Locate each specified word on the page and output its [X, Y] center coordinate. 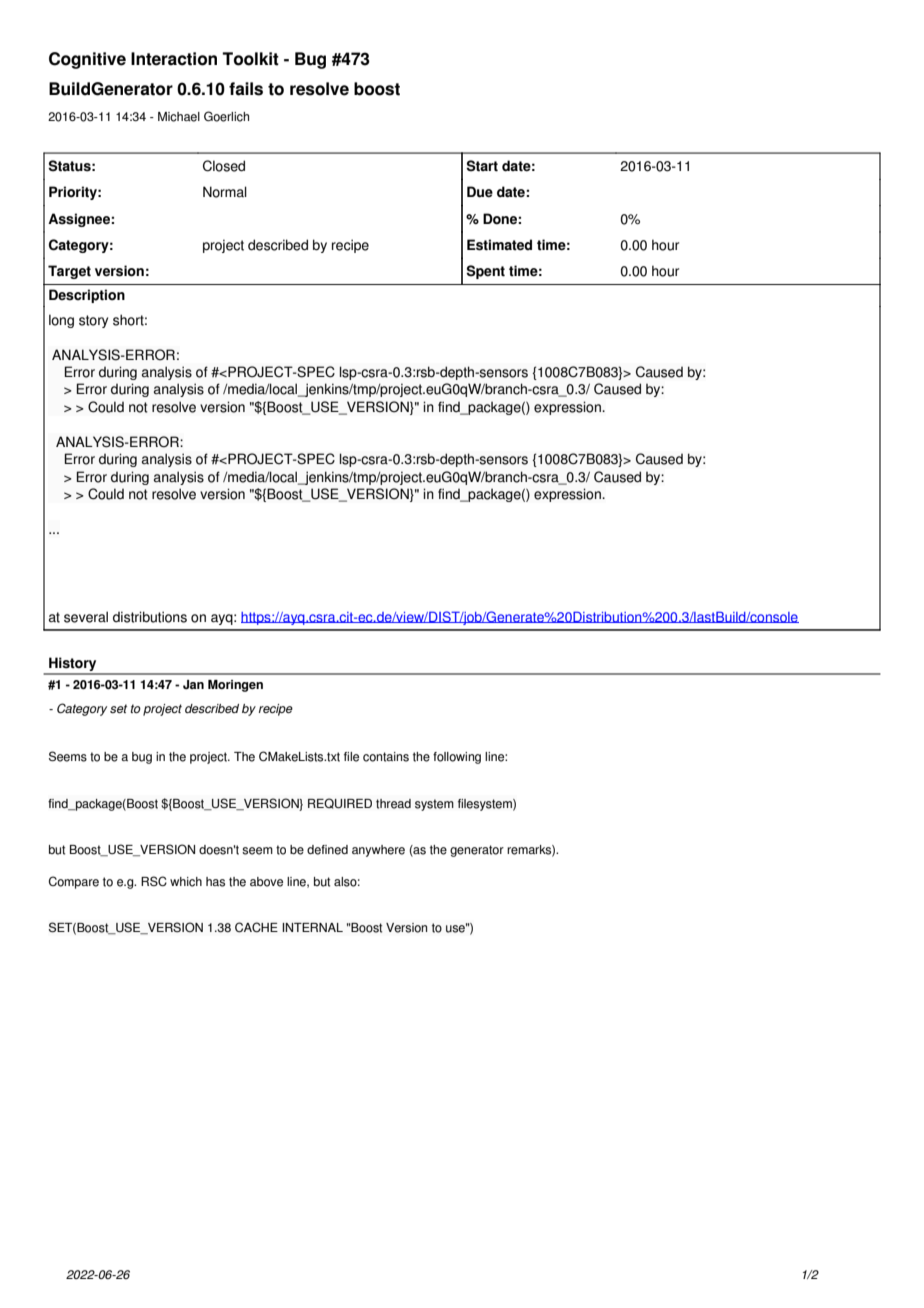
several [86, 617]
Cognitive [87, 60]
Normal [225, 192]
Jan [193, 684]
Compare [74, 882]
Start [482, 166]
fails [246, 89]
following [457, 758]
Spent [485, 272]
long [61, 321]
